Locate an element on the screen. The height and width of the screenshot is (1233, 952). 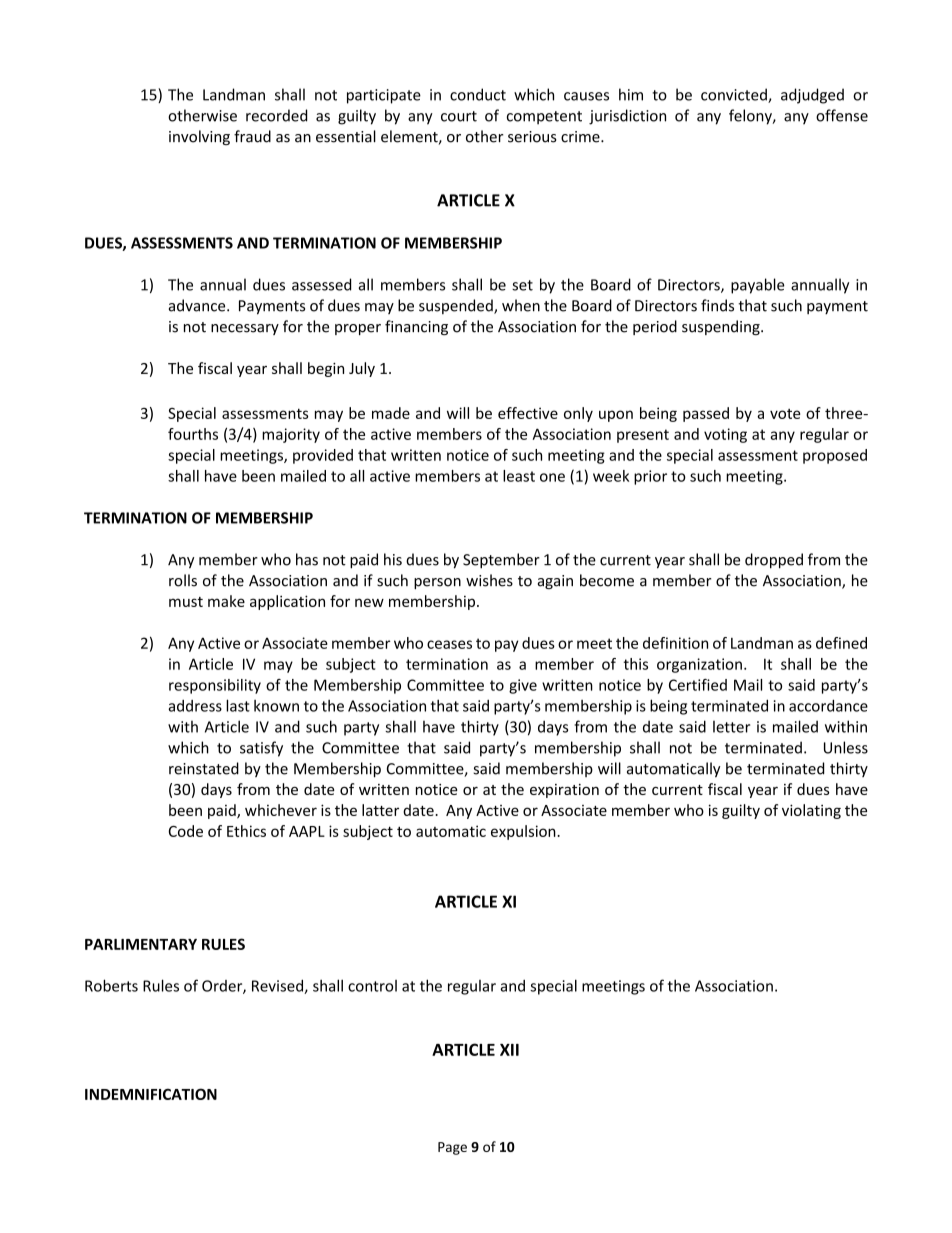
ceases is located at coordinates (449, 644).
